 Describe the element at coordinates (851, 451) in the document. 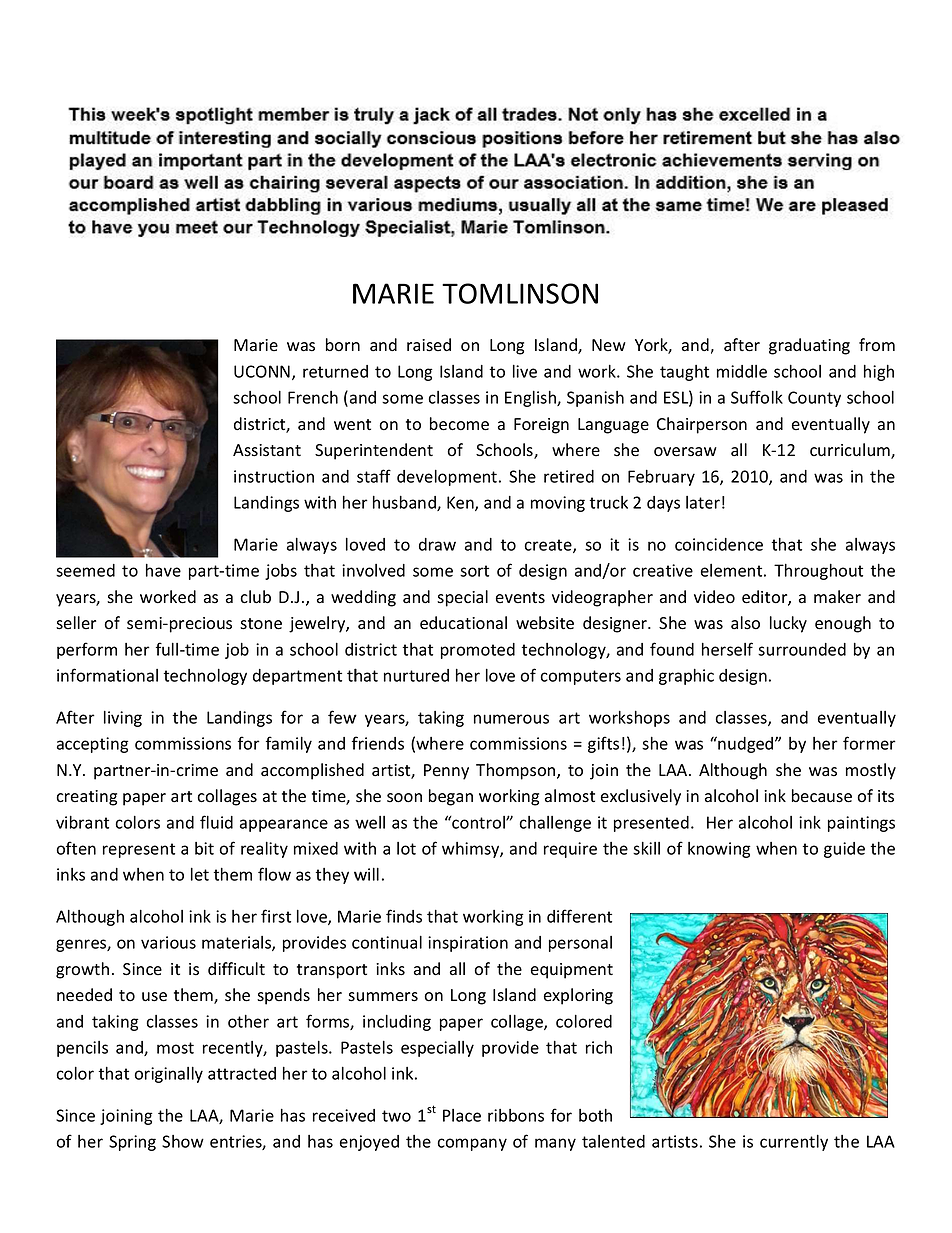

I see `curriculum` at that location.
